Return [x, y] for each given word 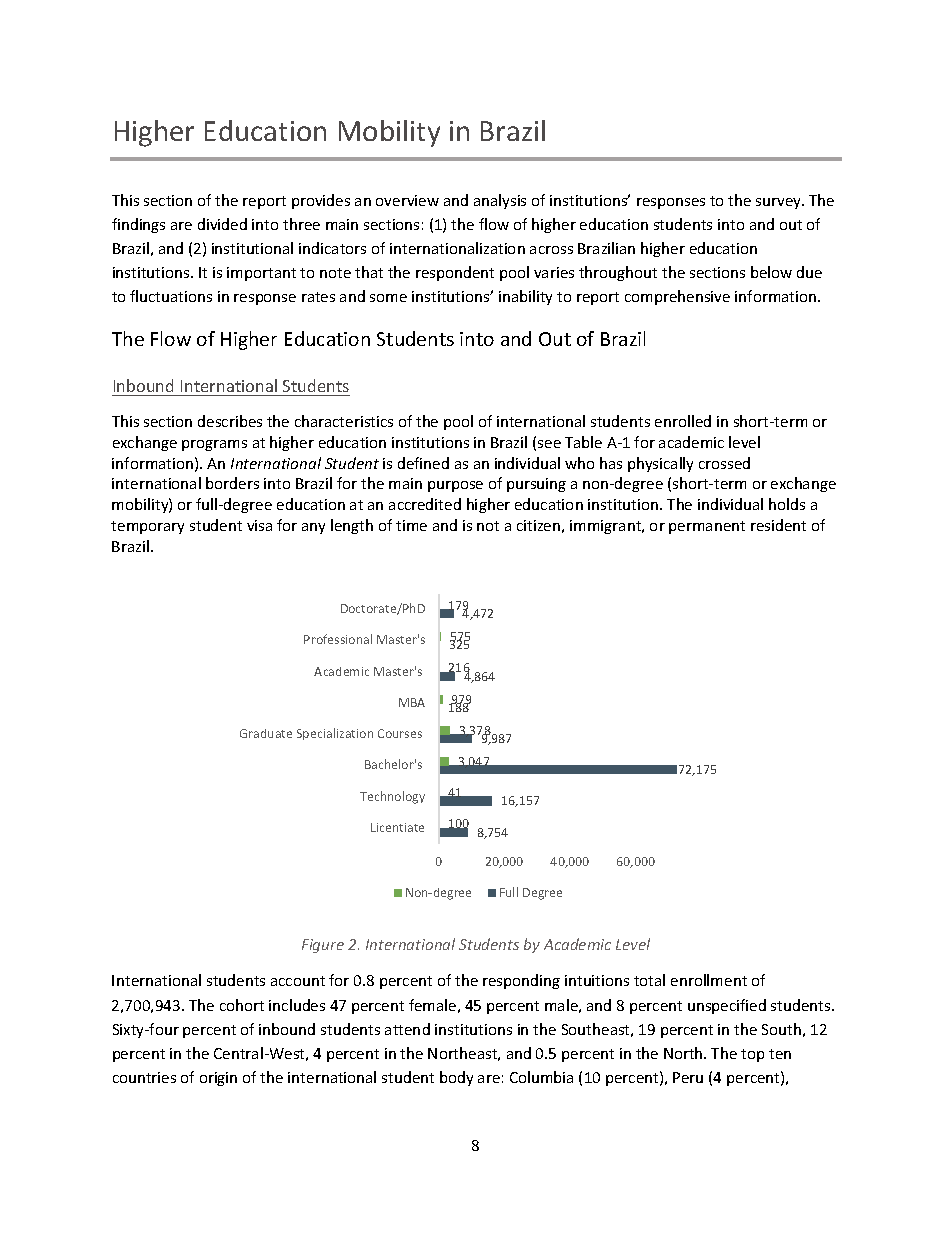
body [456, 1078]
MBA [412, 702]
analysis [500, 201]
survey [780, 203]
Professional [338, 639]
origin [218, 1079]
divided [222, 224]
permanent [707, 527]
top [752, 1055]
